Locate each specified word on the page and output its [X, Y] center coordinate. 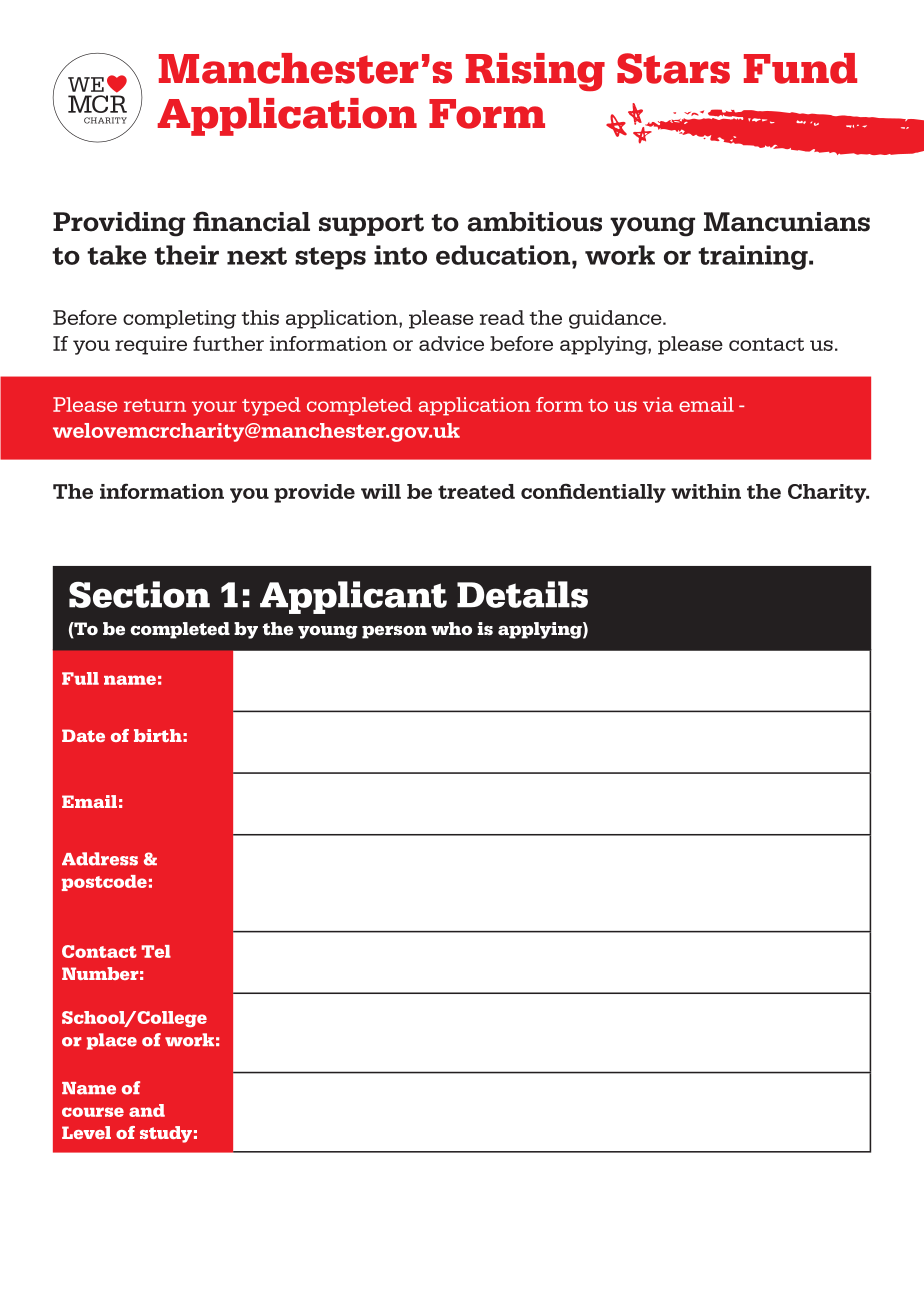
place [112, 1041]
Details [522, 594]
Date [83, 735]
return [155, 405]
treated [476, 491]
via [658, 404]
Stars [673, 68]
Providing [119, 224]
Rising [535, 72]
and [147, 1110]
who [451, 628]
